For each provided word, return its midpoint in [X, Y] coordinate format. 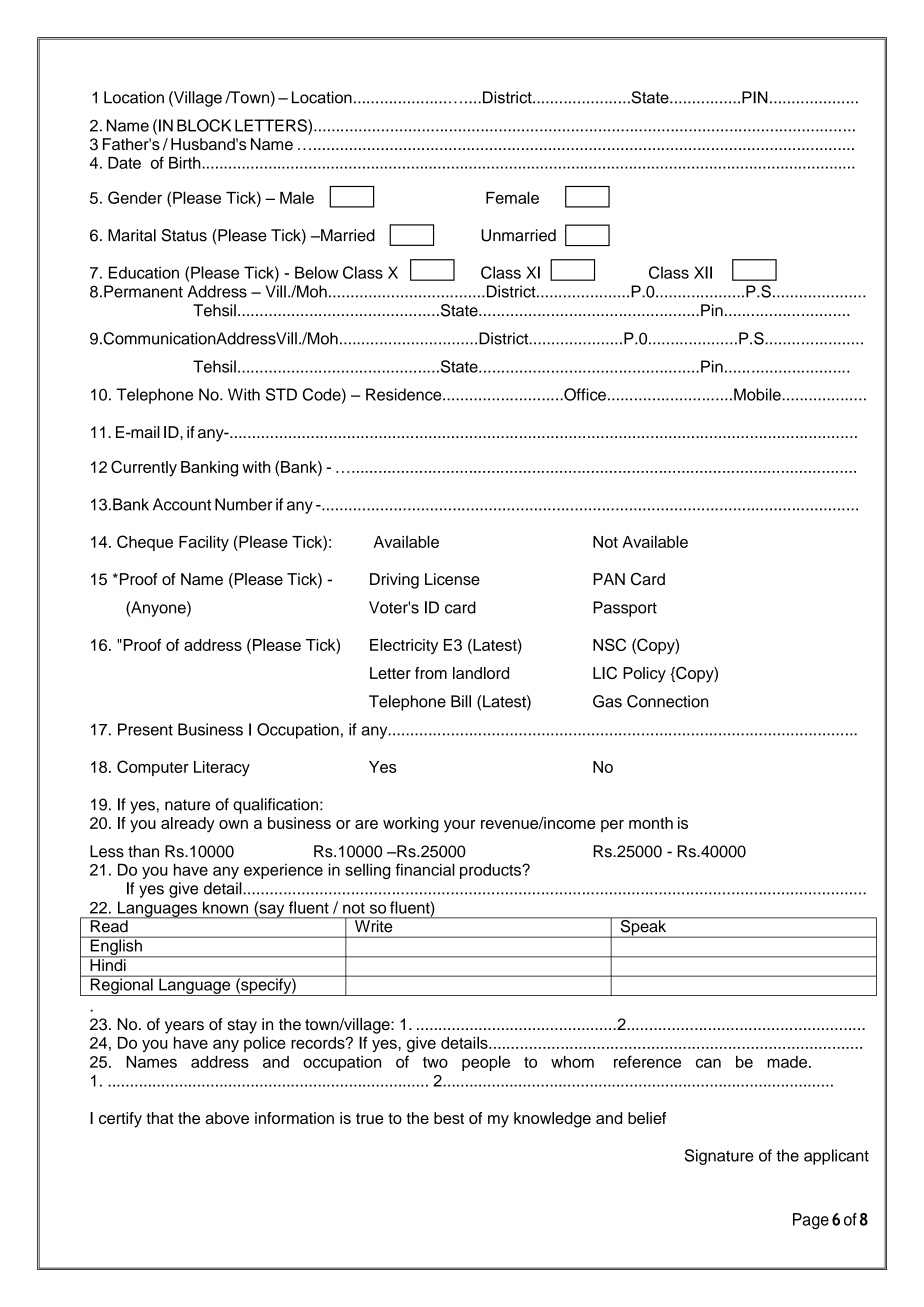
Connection [667, 701]
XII [703, 272]
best [449, 1118]
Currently [144, 468]
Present [145, 729]
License [452, 579]
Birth [186, 163]
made [787, 1062]
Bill [461, 701]
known [225, 907]
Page [811, 1221]
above [227, 1118]
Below [317, 272]
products [491, 871]
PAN [609, 579]
